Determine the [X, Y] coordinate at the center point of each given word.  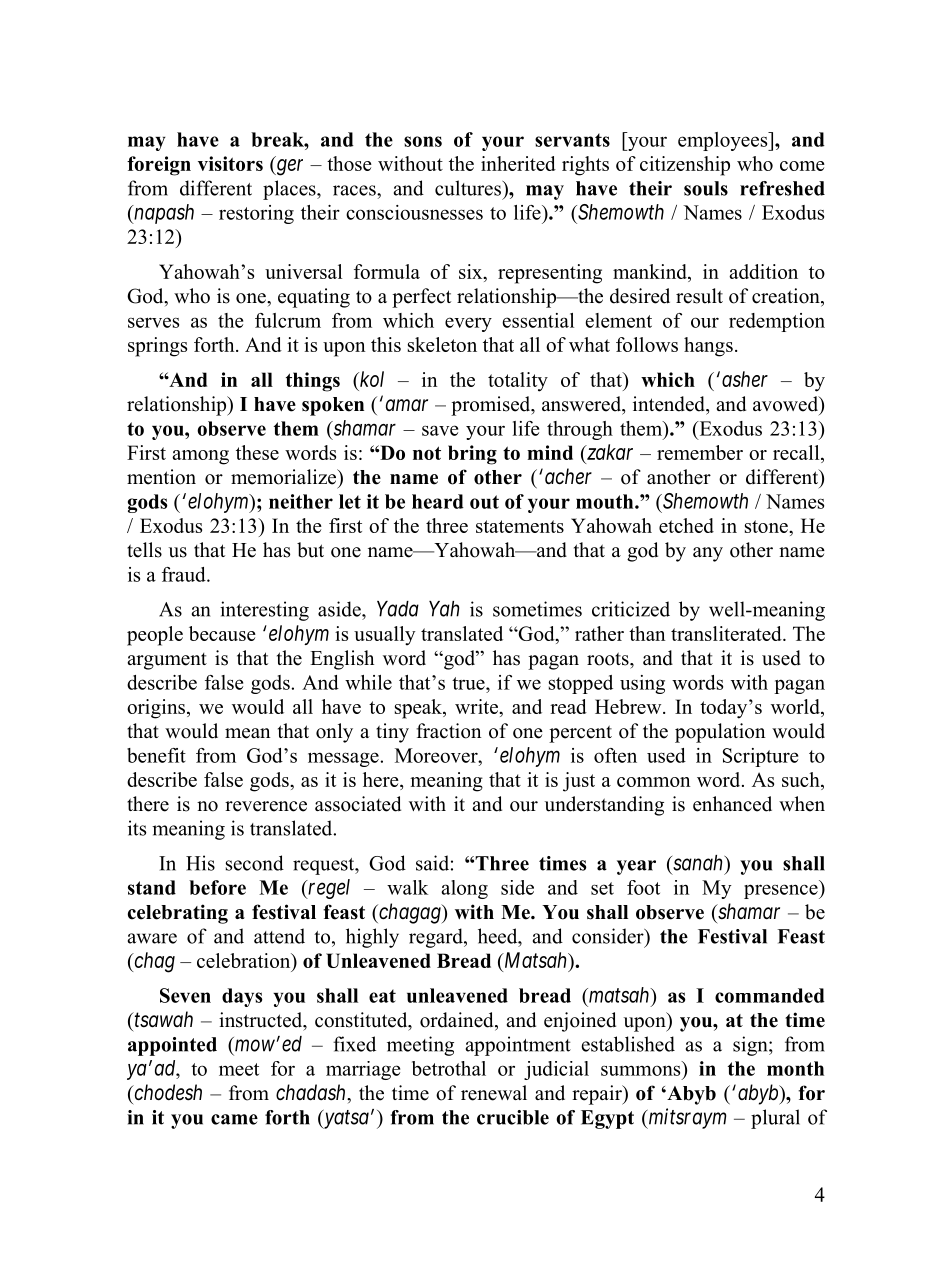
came [234, 1119]
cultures [469, 188]
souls [706, 188]
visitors [230, 163]
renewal [494, 1093]
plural [775, 1119]
